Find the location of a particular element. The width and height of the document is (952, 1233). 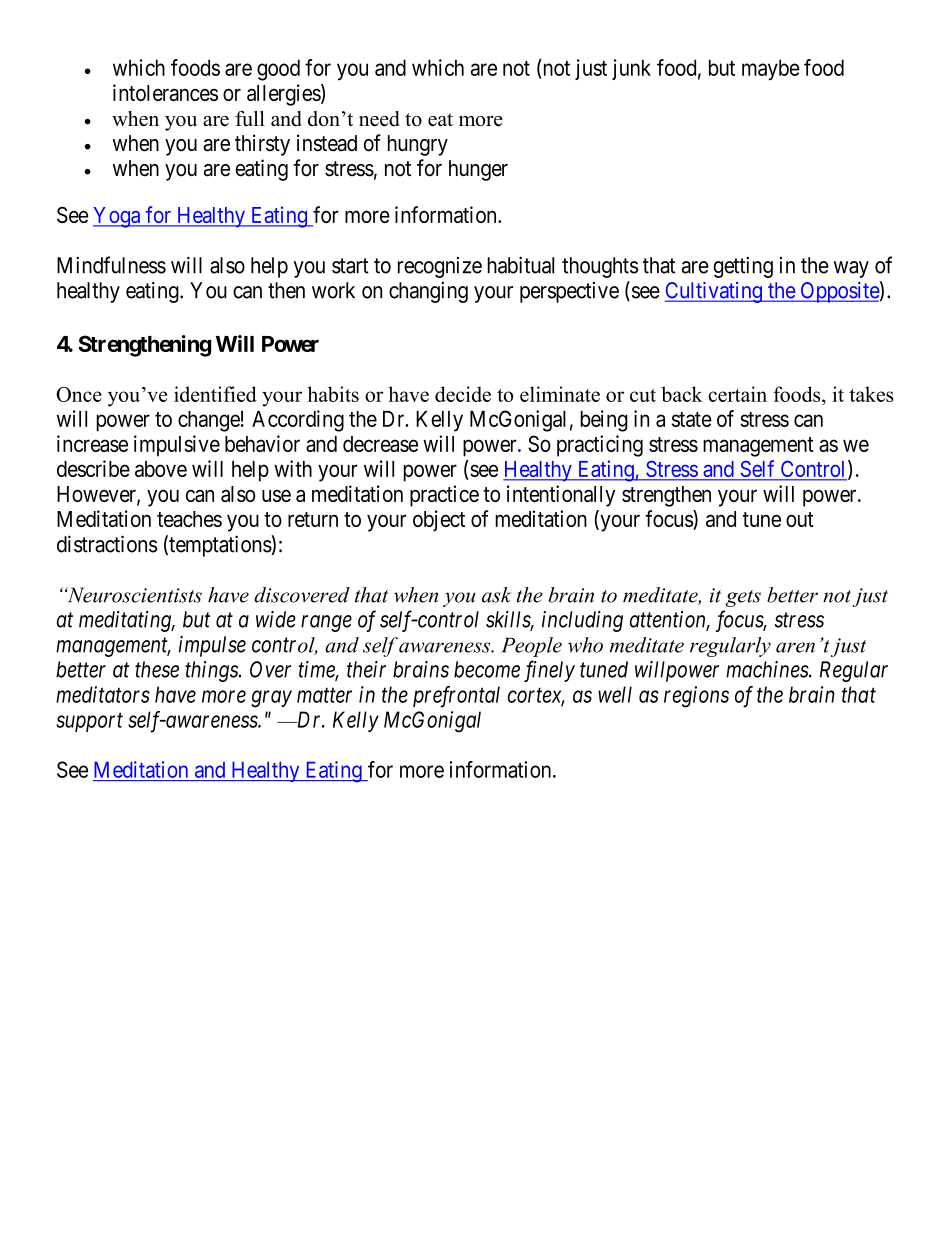

meditators is located at coordinates (103, 694).
